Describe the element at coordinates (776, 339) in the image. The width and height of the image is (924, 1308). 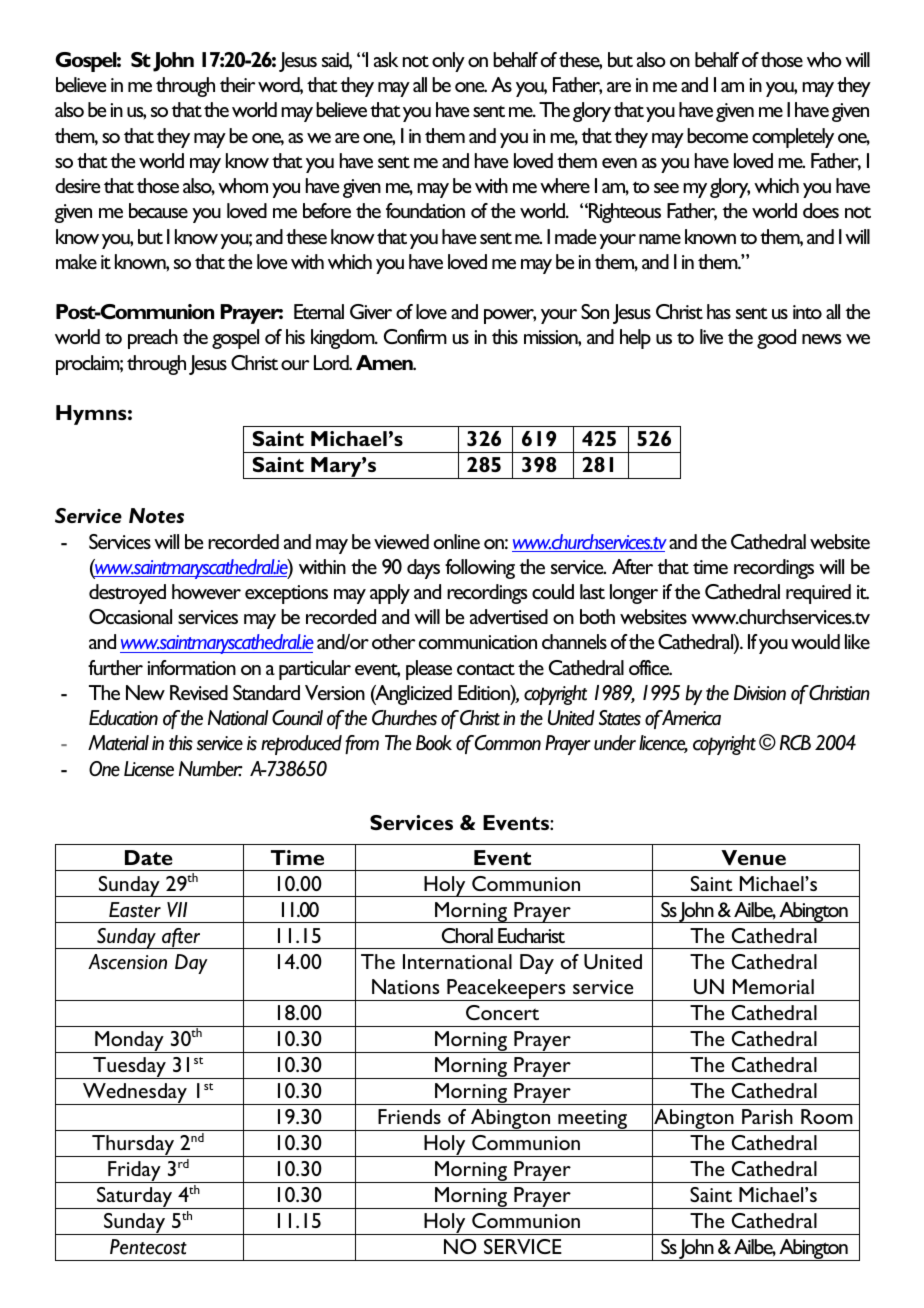
I see `good` at that location.
